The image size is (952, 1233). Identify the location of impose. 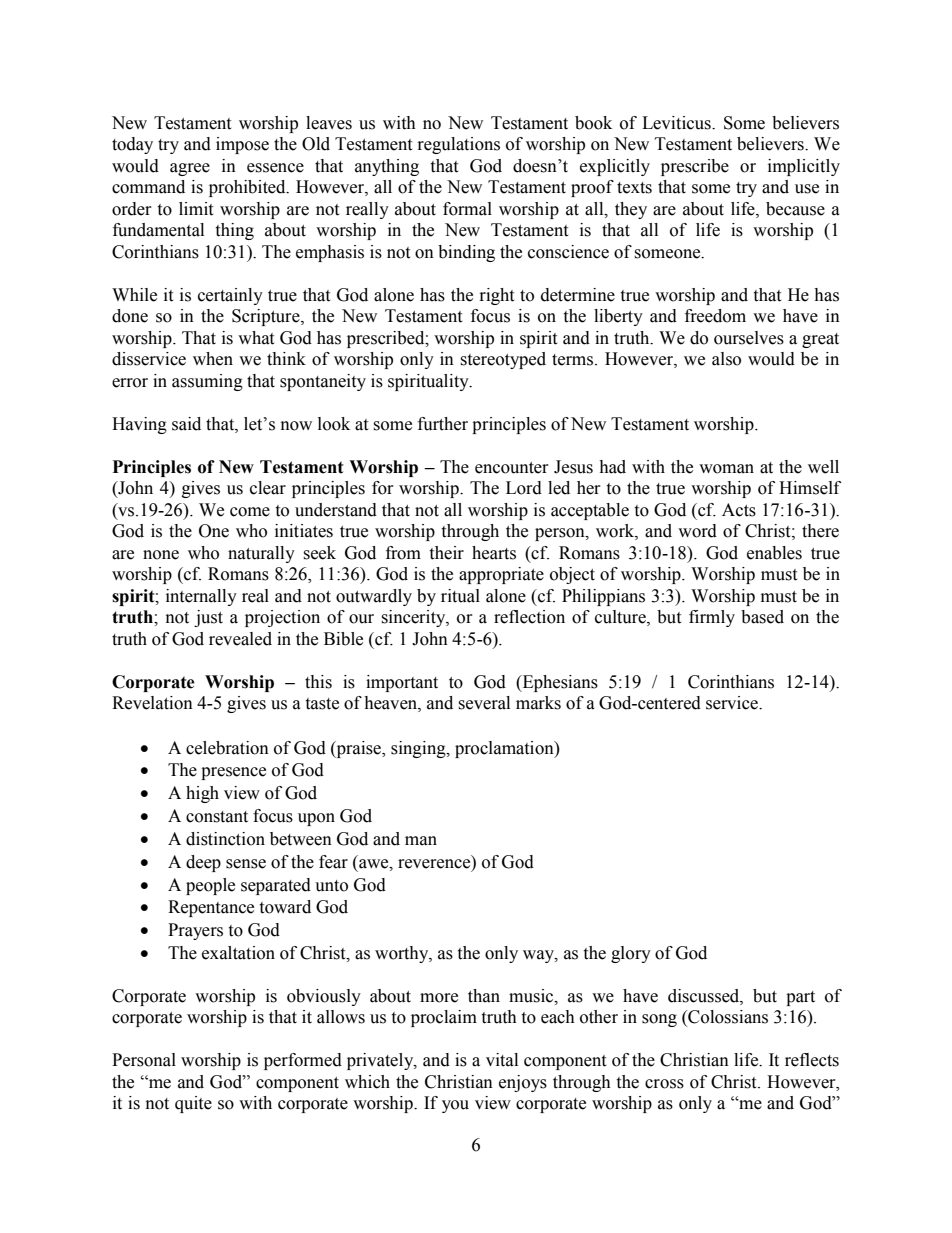
(242, 145).
